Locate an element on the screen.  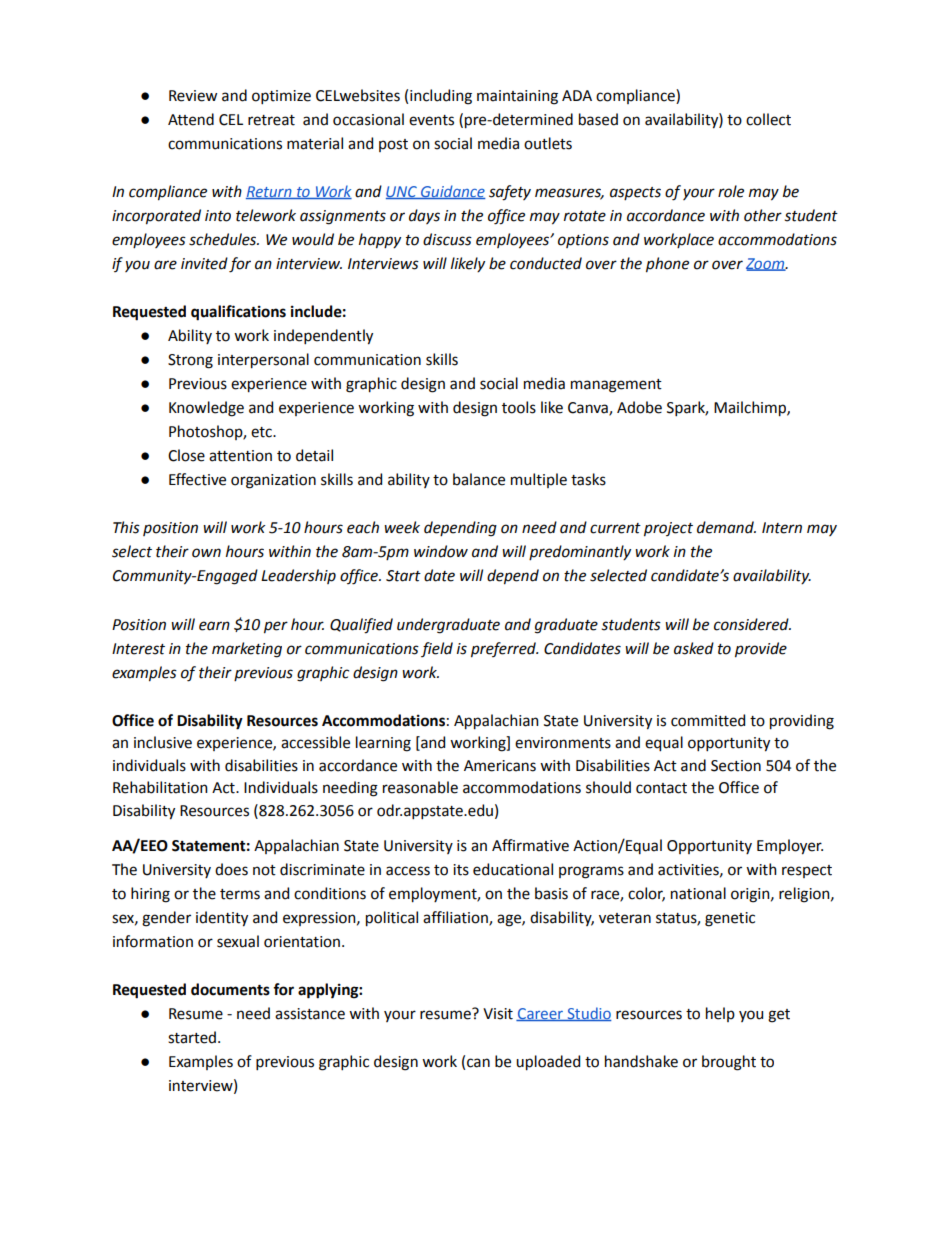
events is located at coordinates (431, 120).
